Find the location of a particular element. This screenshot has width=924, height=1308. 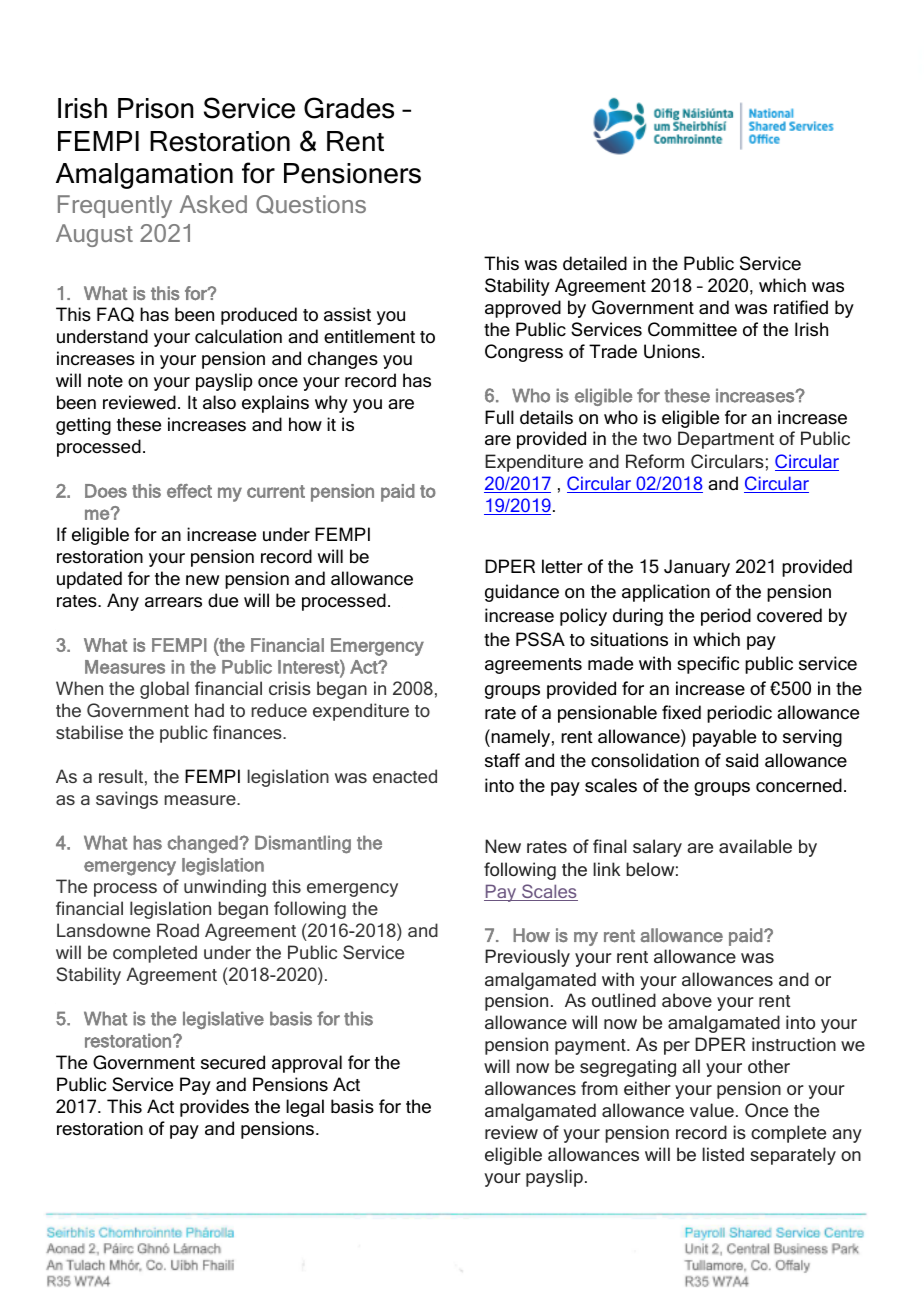

detailed is located at coordinates (595, 263).
